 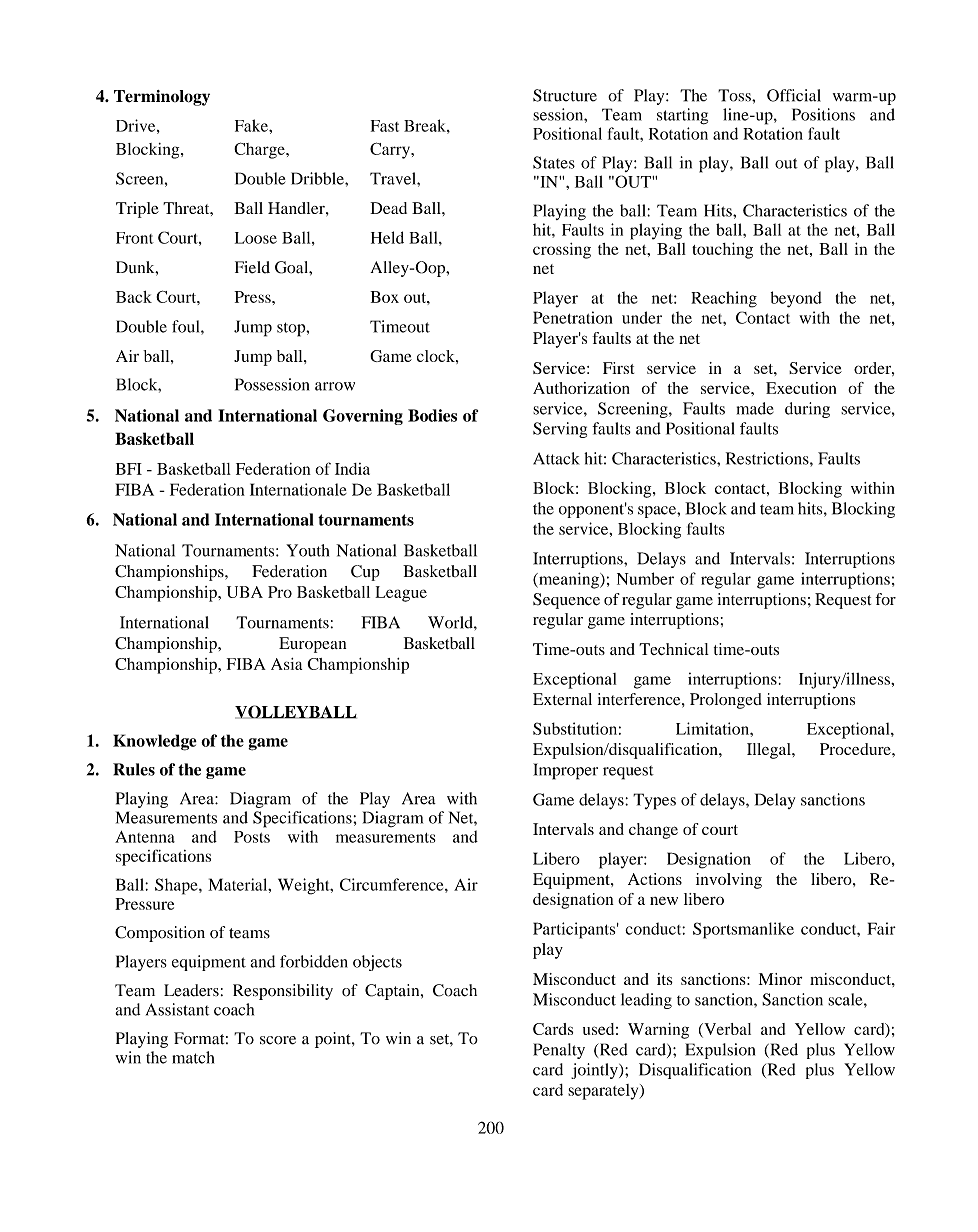 What do you see at coordinates (559, 1051) in the image?
I see `Penalty` at bounding box center [559, 1051].
